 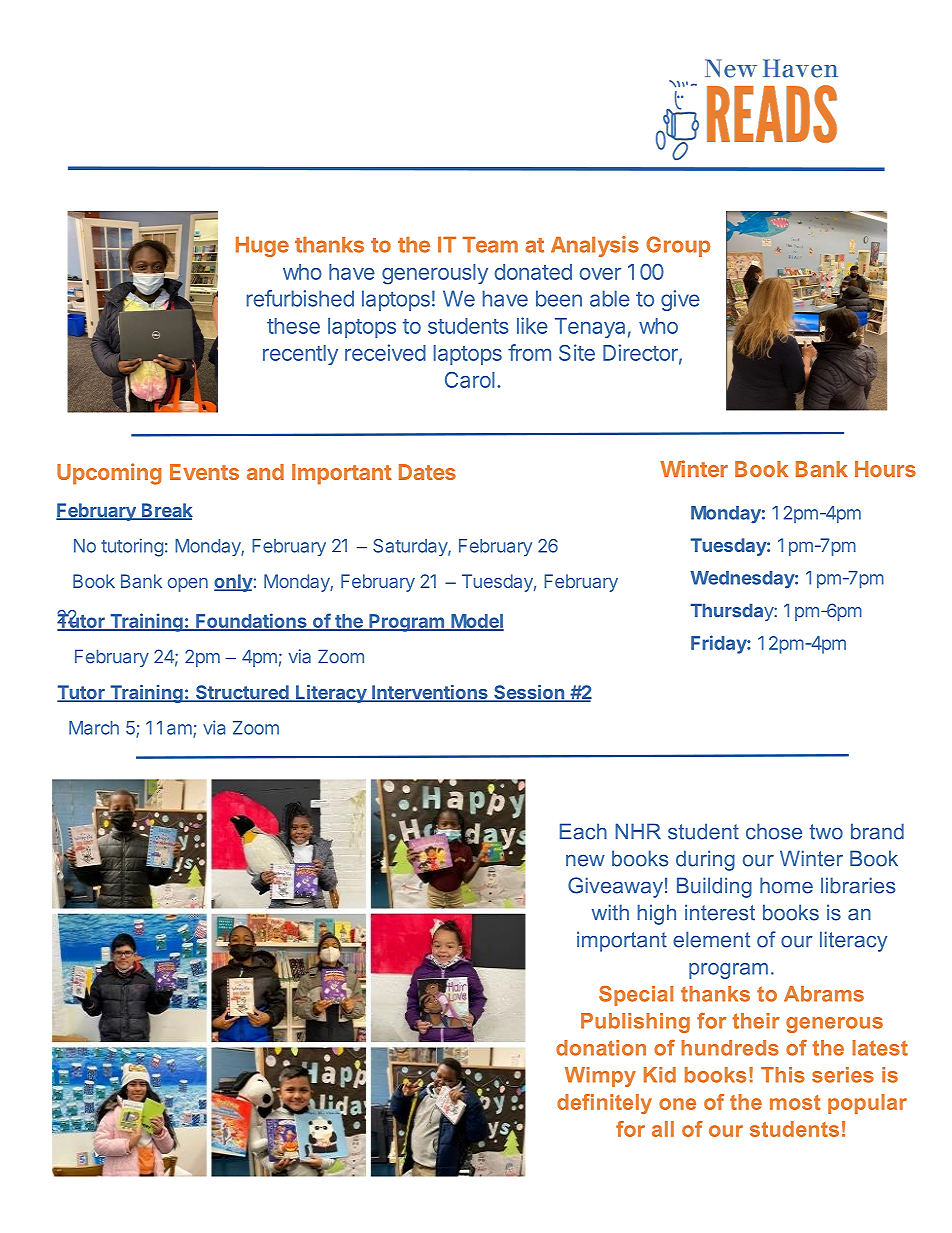 What do you see at coordinates (885, 469) in the page?
I see `Hours` at bounding box center [885, 469].
